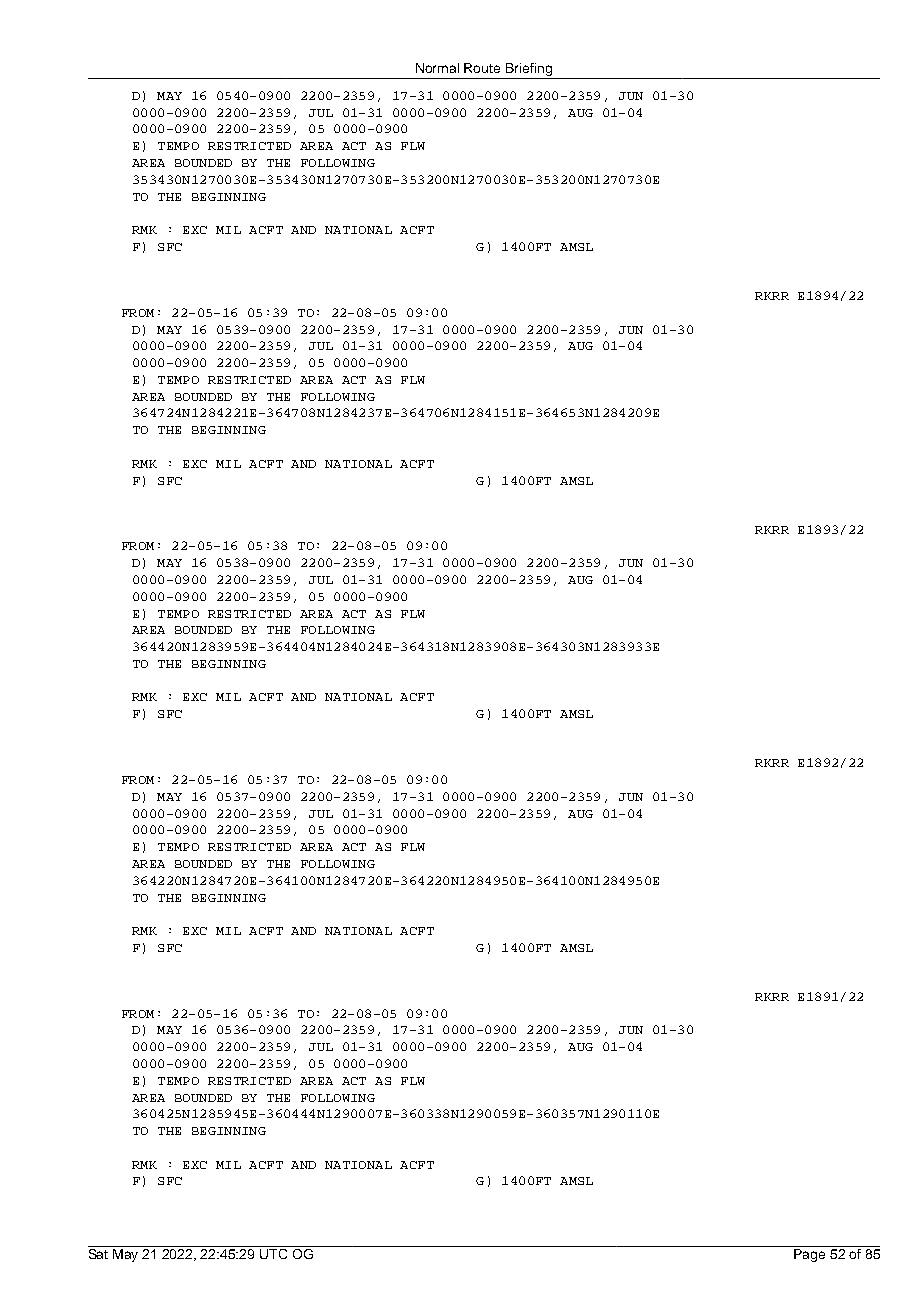 This screenshot has width=924, height=1308. Describe the element at coordinates (437, 68) in the screenshot. I see `Normal` at that location.
